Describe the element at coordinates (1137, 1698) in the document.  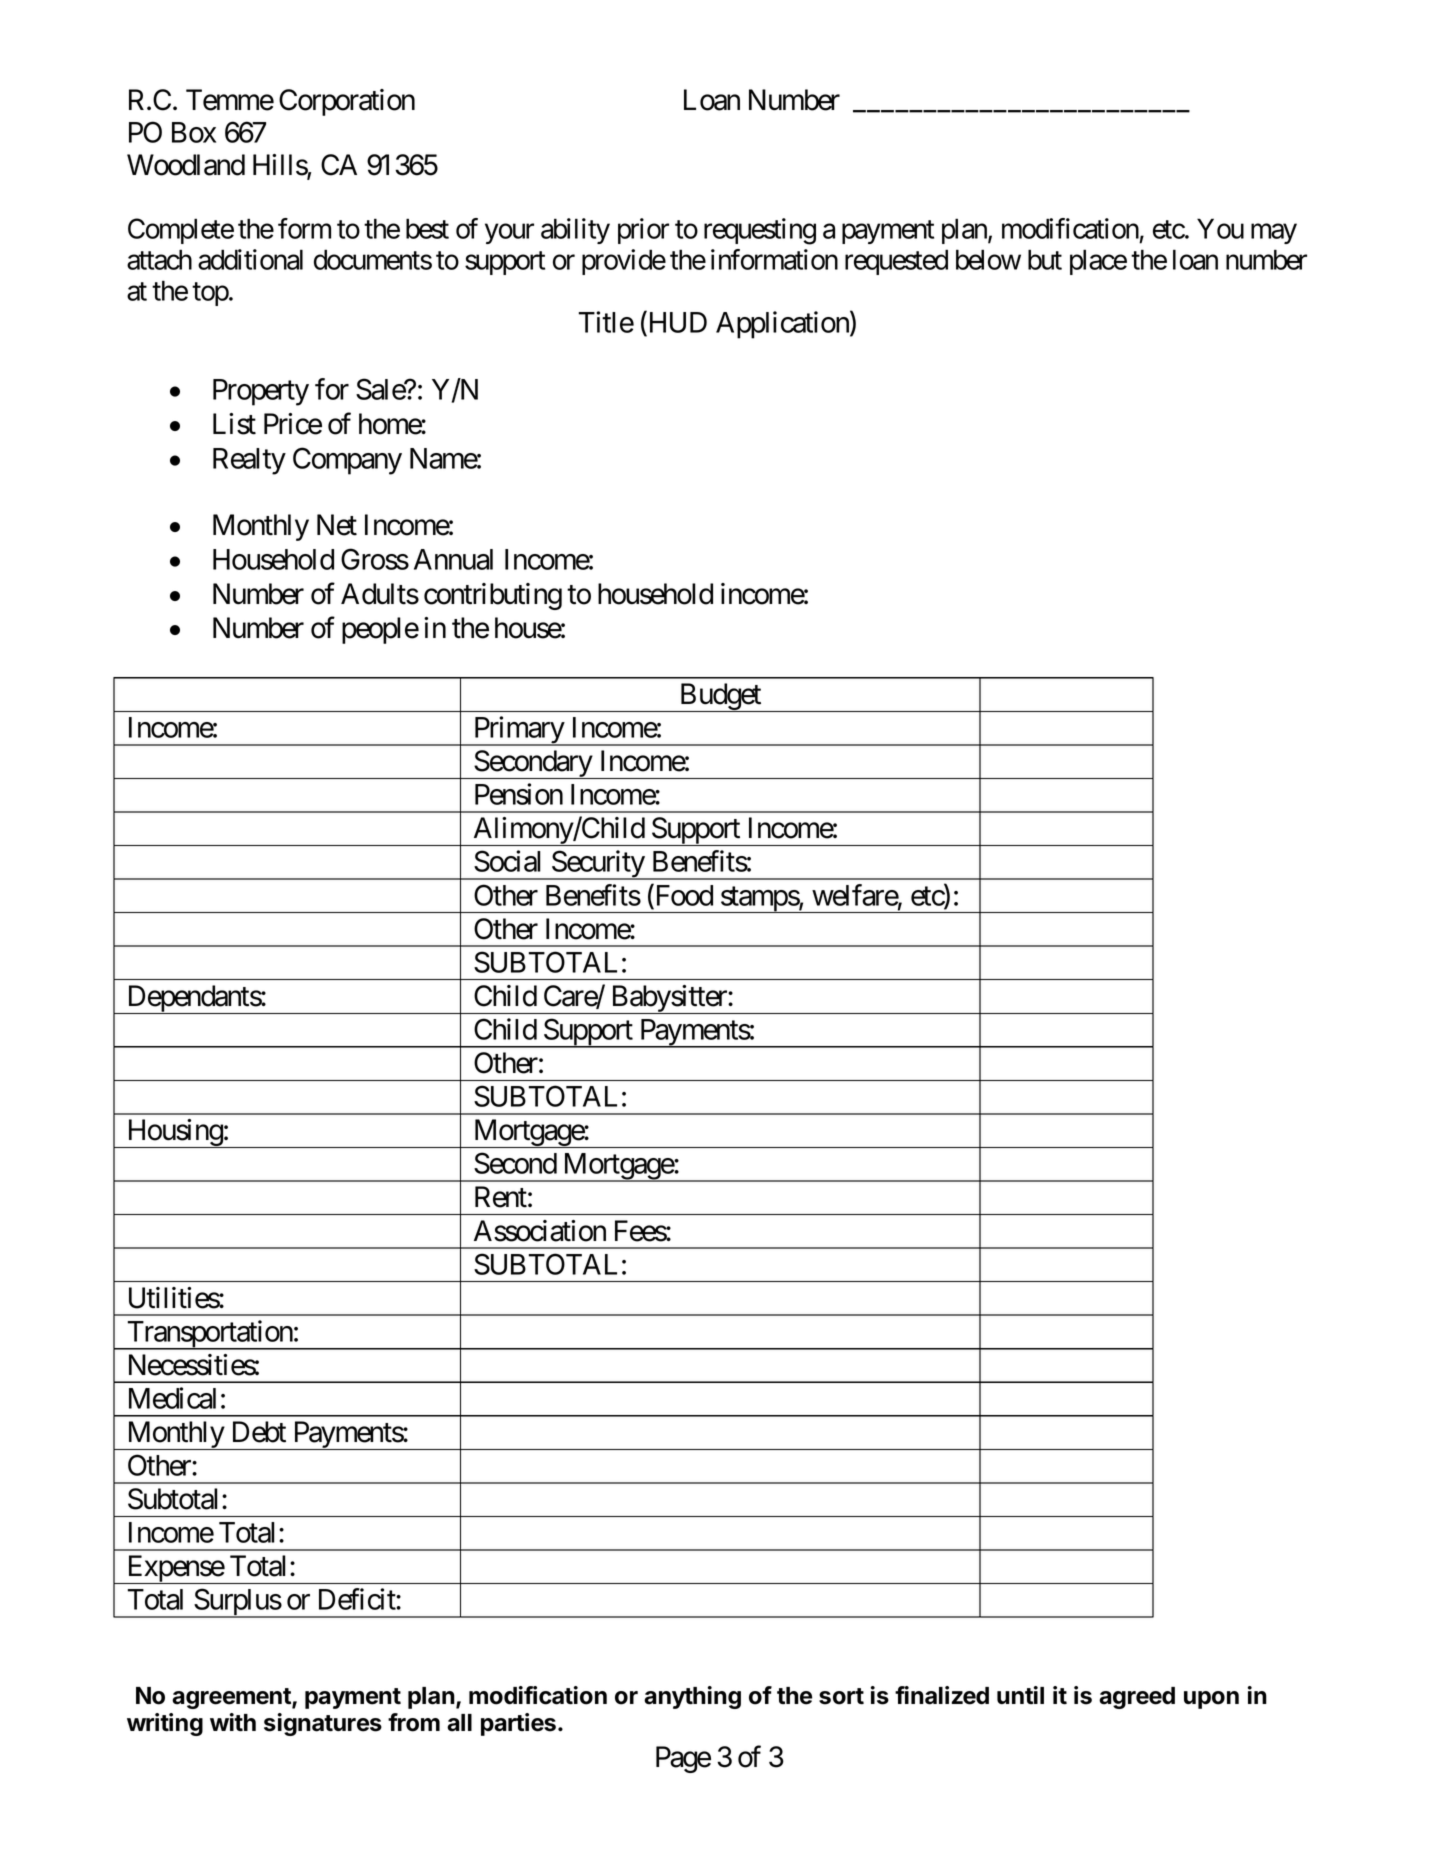
I see `agreed` at that location.
